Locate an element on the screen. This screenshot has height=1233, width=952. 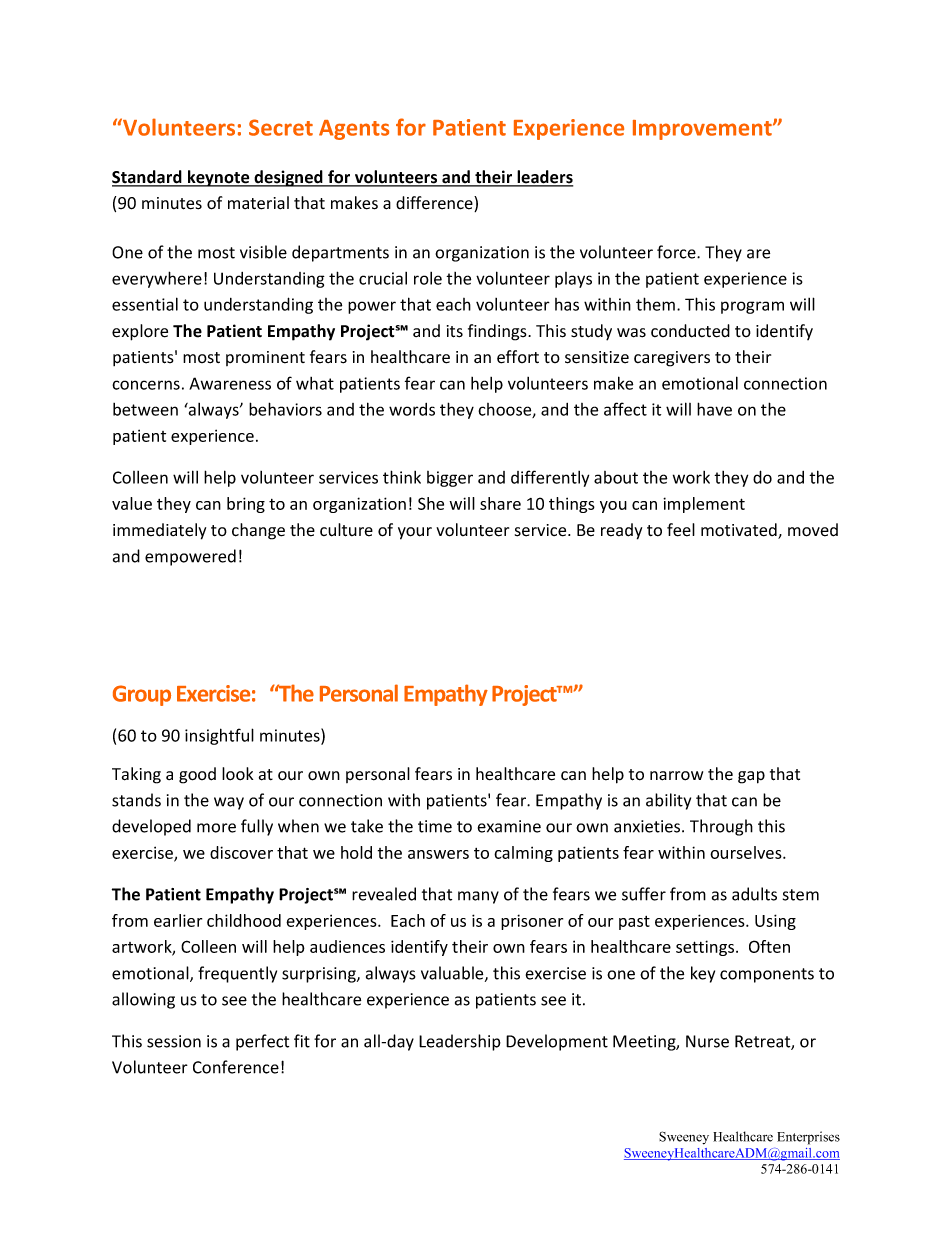
Conference is located at coordinates (236, 1067).
